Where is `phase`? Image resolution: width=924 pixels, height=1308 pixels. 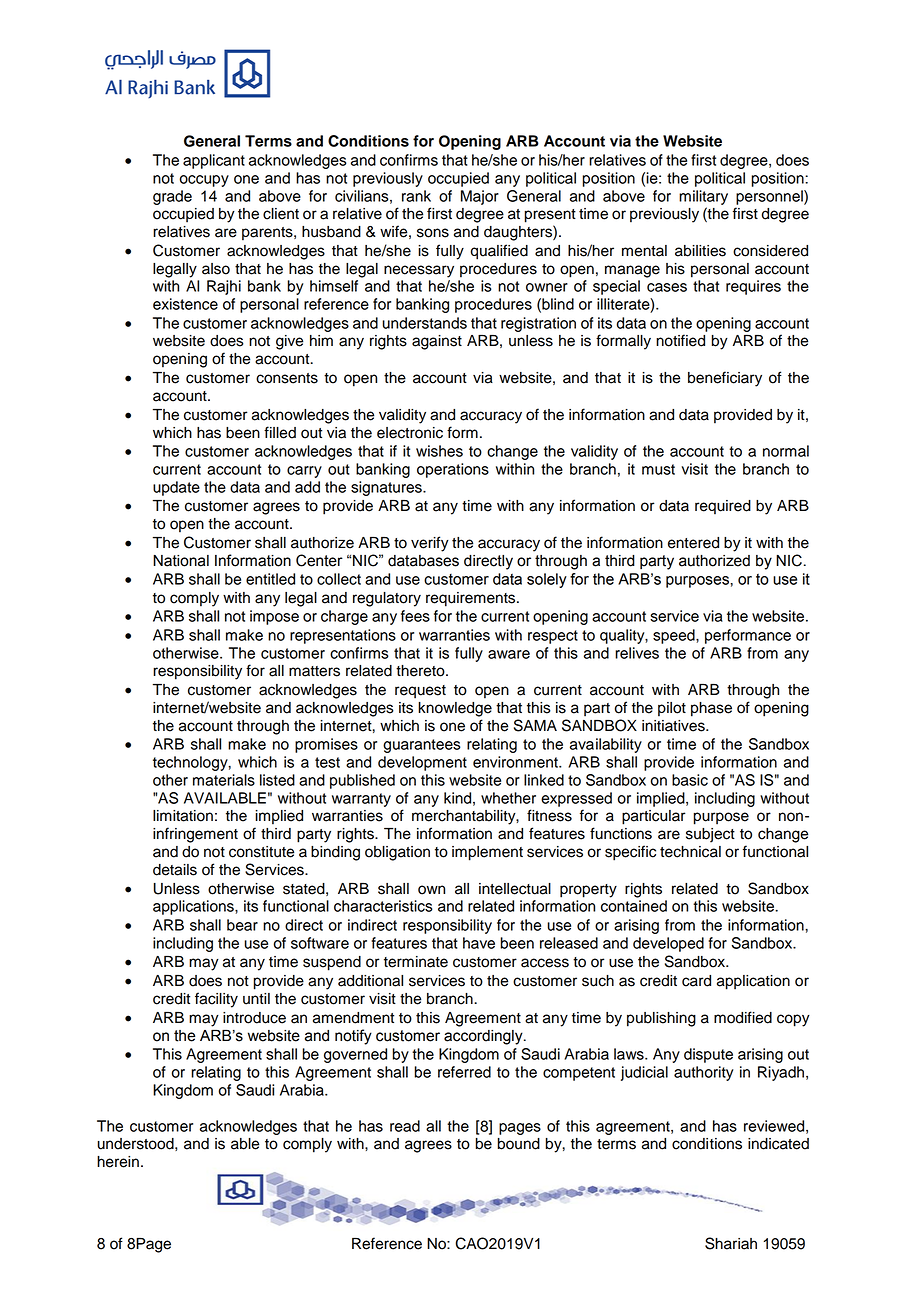 phase is located at coordinates (711, 709).
